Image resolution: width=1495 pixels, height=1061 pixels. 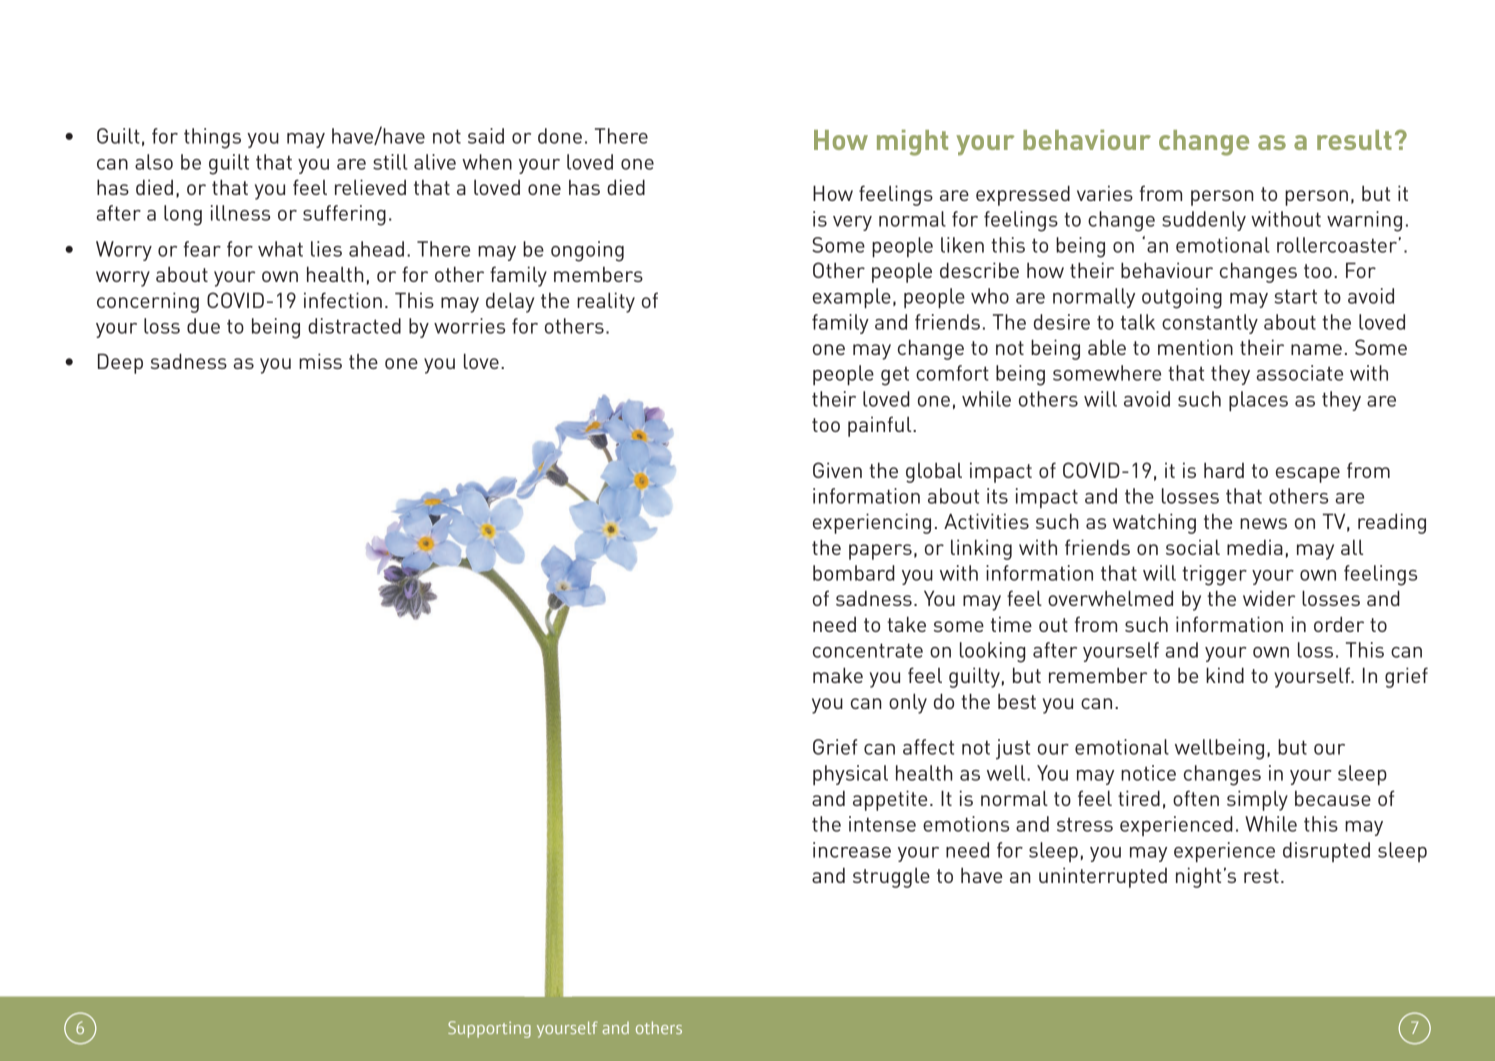 What do you see at coordinates (908, 703) in the screenshot?
I see `only` at bounding box center [908, 703].
